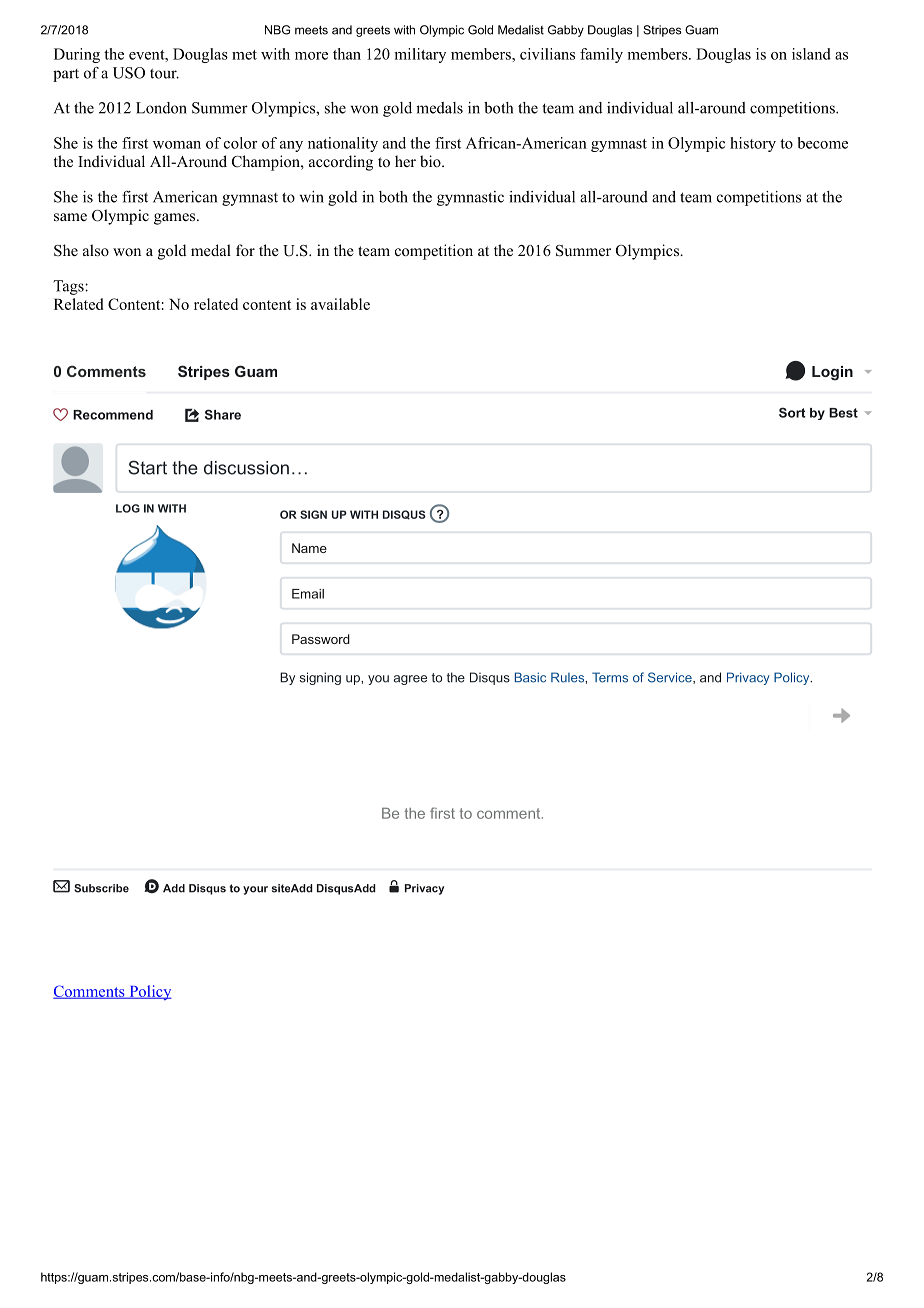  Describe the element at coordinates (340, 304) in the image. I see `available` at that location.
